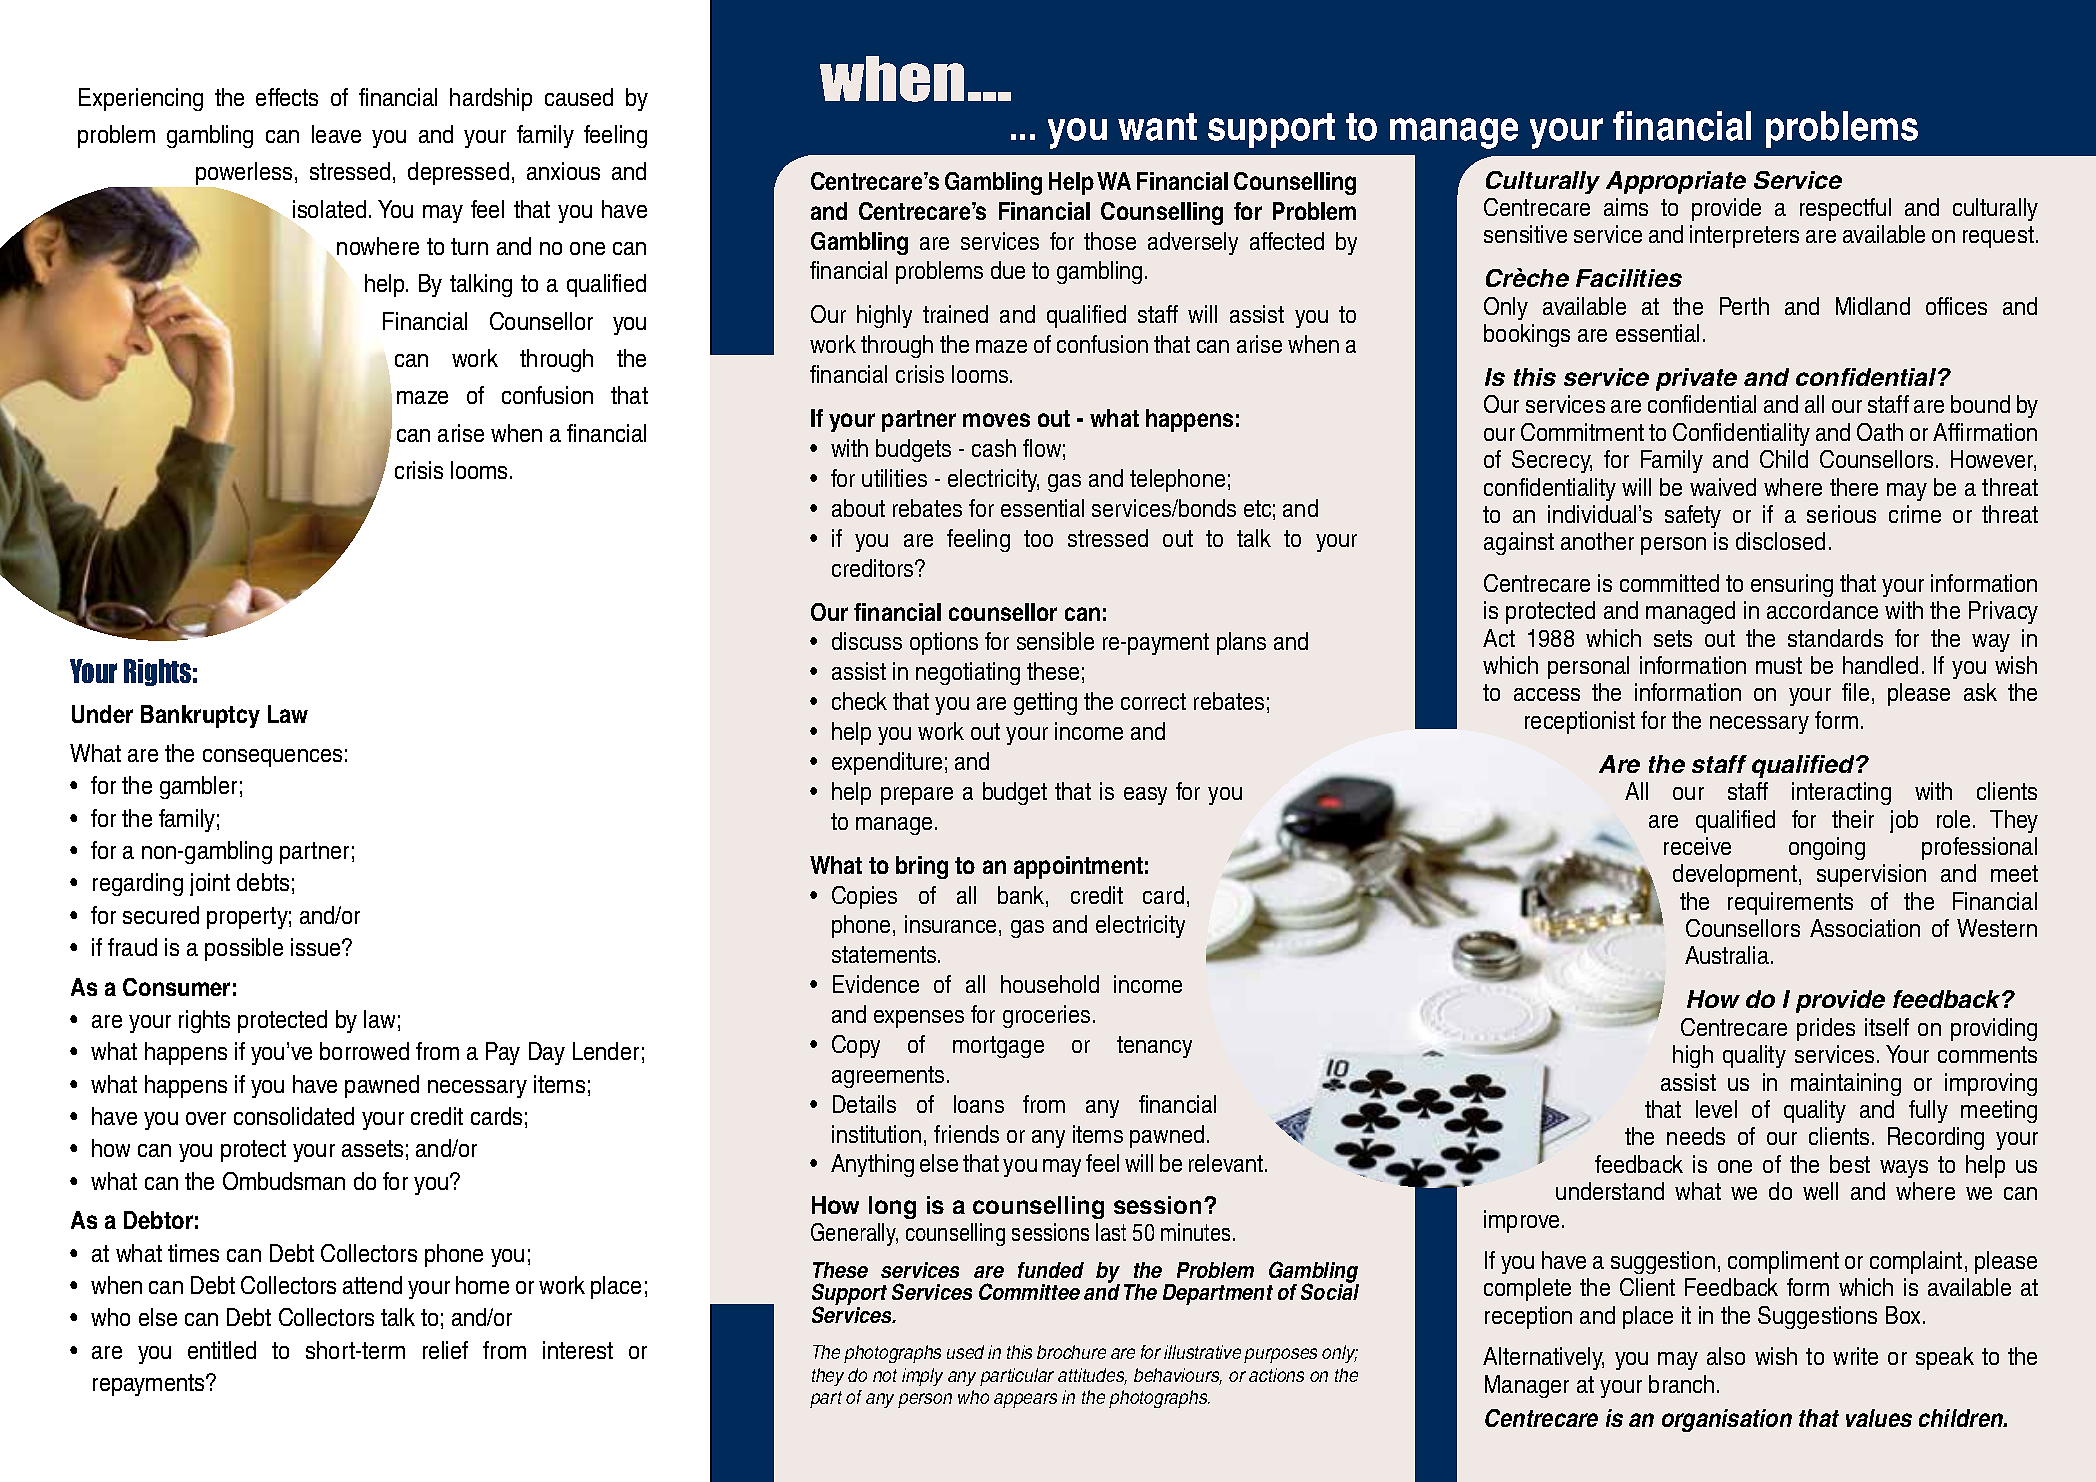  I want to click on interacting, so click(1841, 793).
